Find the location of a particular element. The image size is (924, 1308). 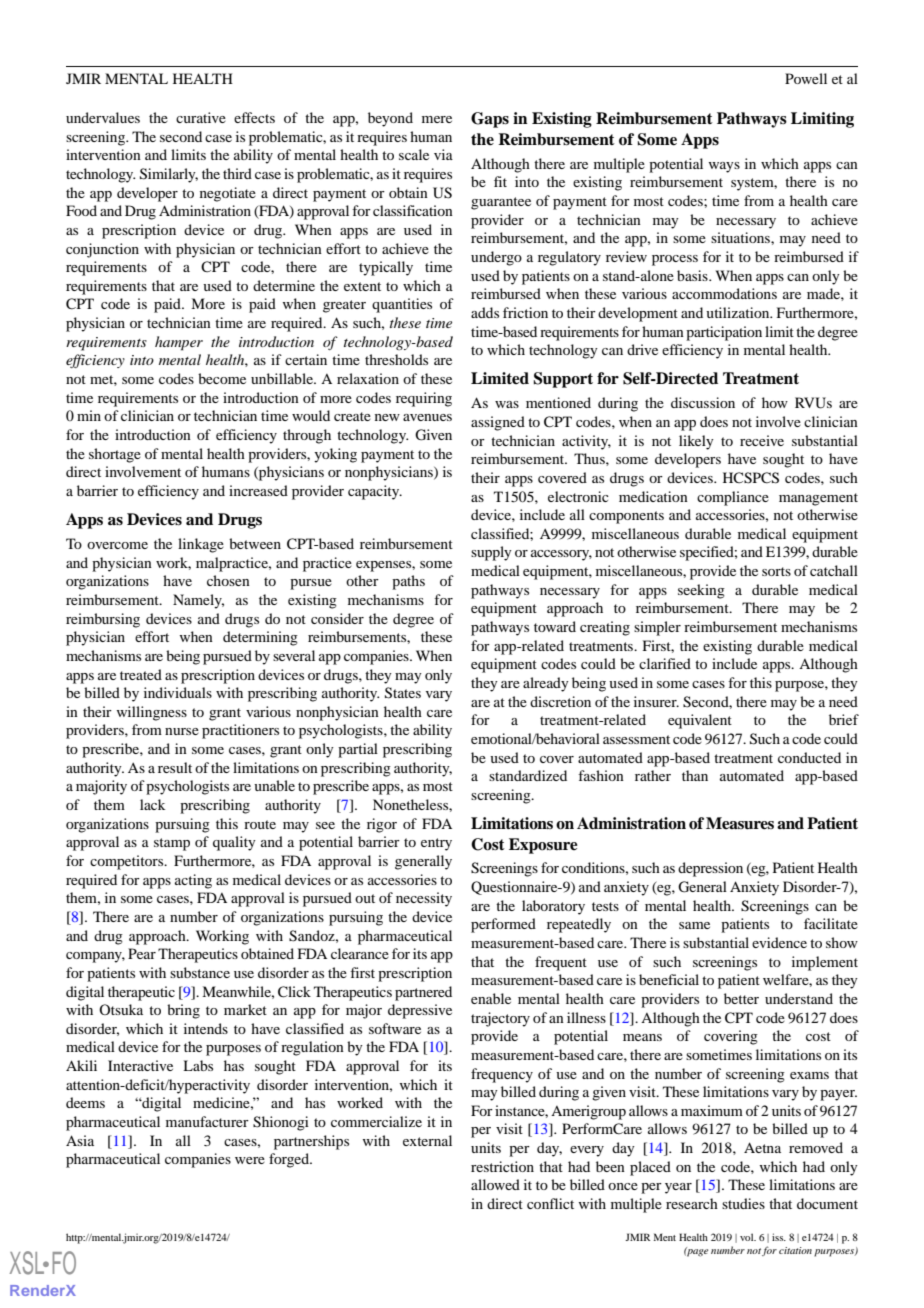

Pear is located at coordinates (142, 953).
